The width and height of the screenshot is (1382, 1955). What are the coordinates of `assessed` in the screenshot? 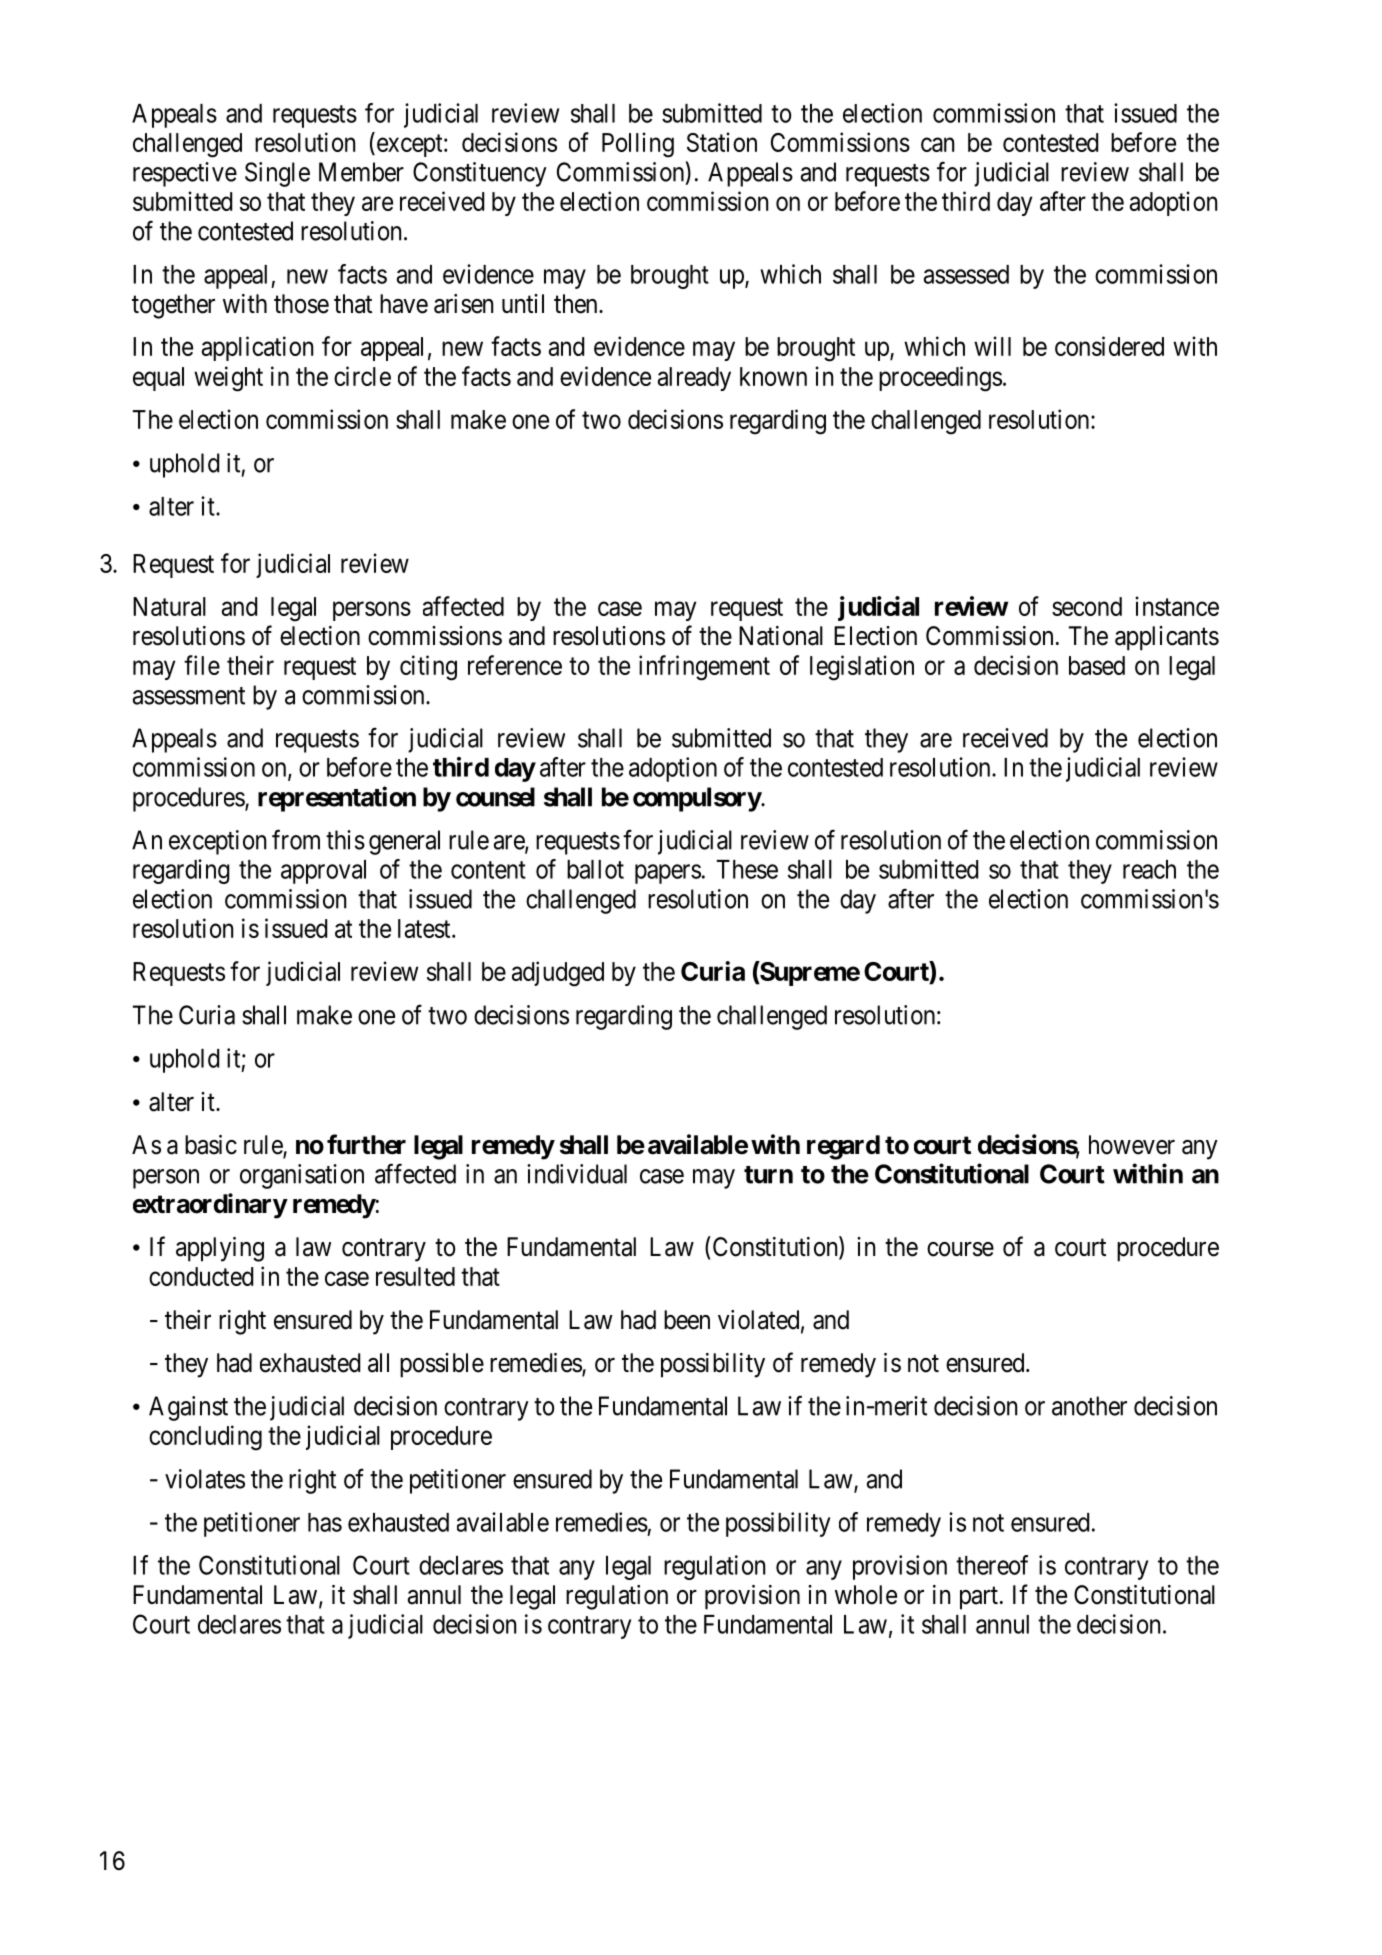 It's located at (966, 274).
